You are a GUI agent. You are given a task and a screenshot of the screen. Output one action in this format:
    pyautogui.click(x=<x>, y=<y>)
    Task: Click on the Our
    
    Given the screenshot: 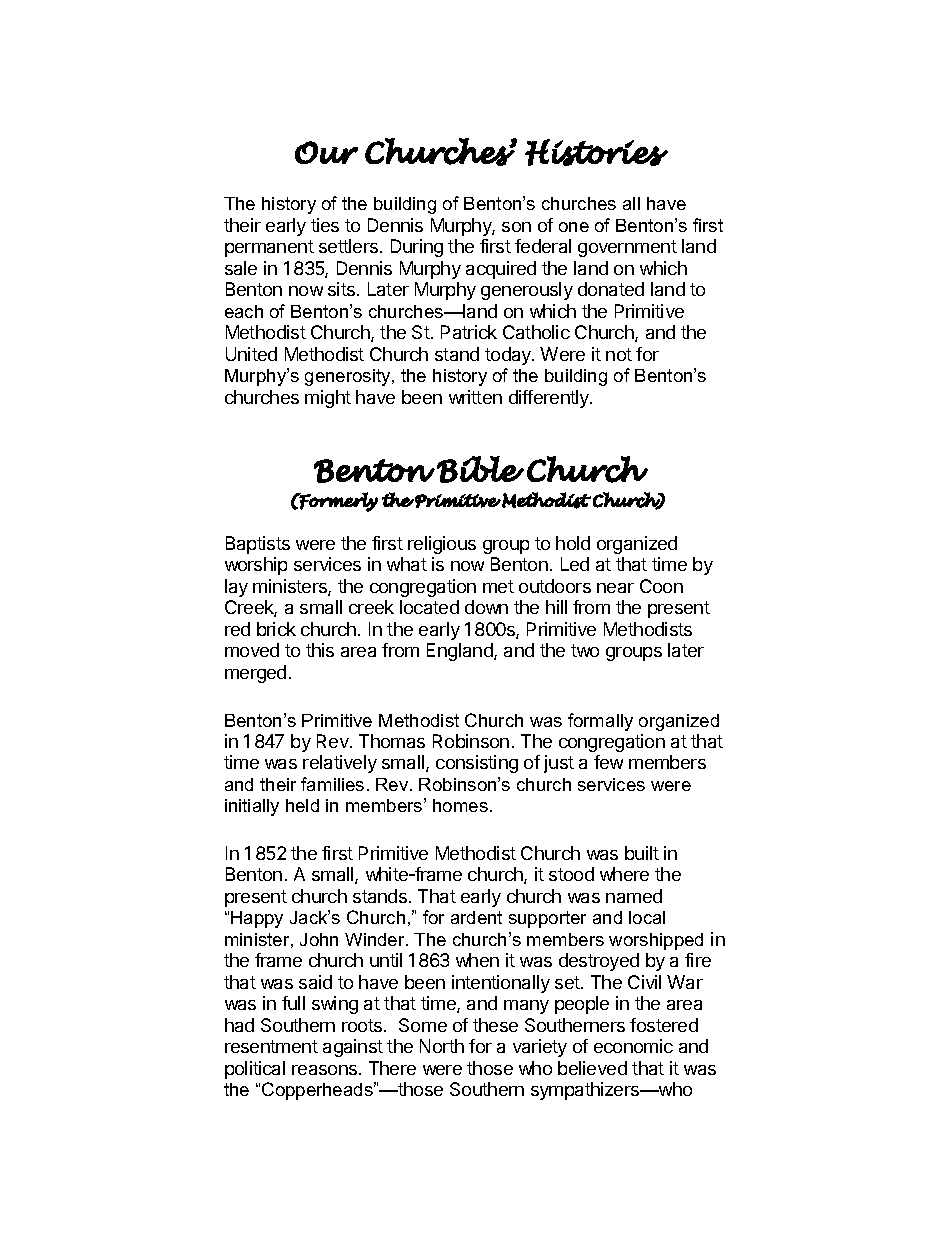 What is the action you would take?
    pyautogui.click(x=326, y=152)
